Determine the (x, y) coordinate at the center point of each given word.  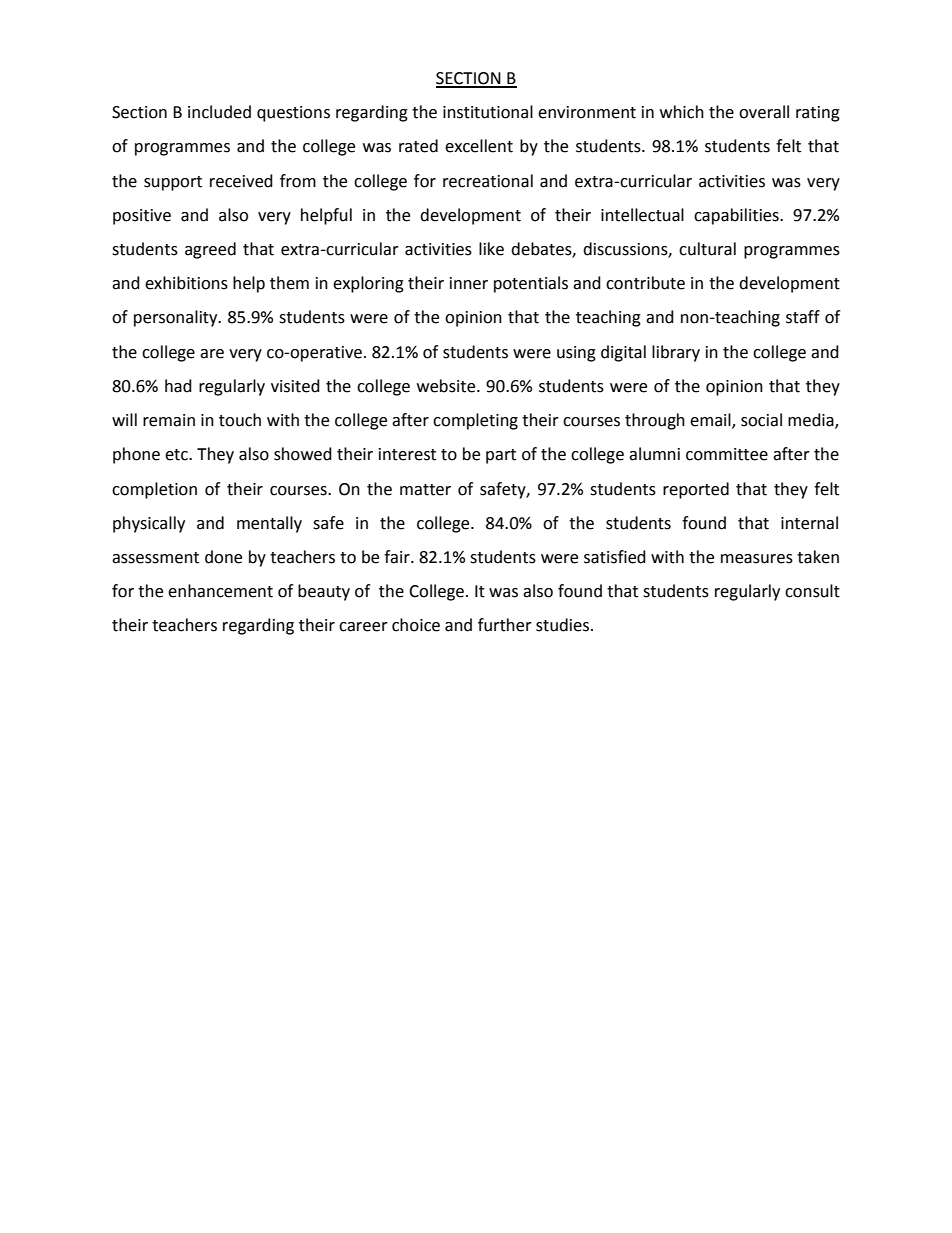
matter (425, 490)
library (676, 353)
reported (696, 490)
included (219, 112)
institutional (488, 112)
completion (154, 490)
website (447, 386)
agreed (210, 250)
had (178, 386)
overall (764, 112)
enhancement (220, 591)
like (491, 249)
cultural (707, 249)
